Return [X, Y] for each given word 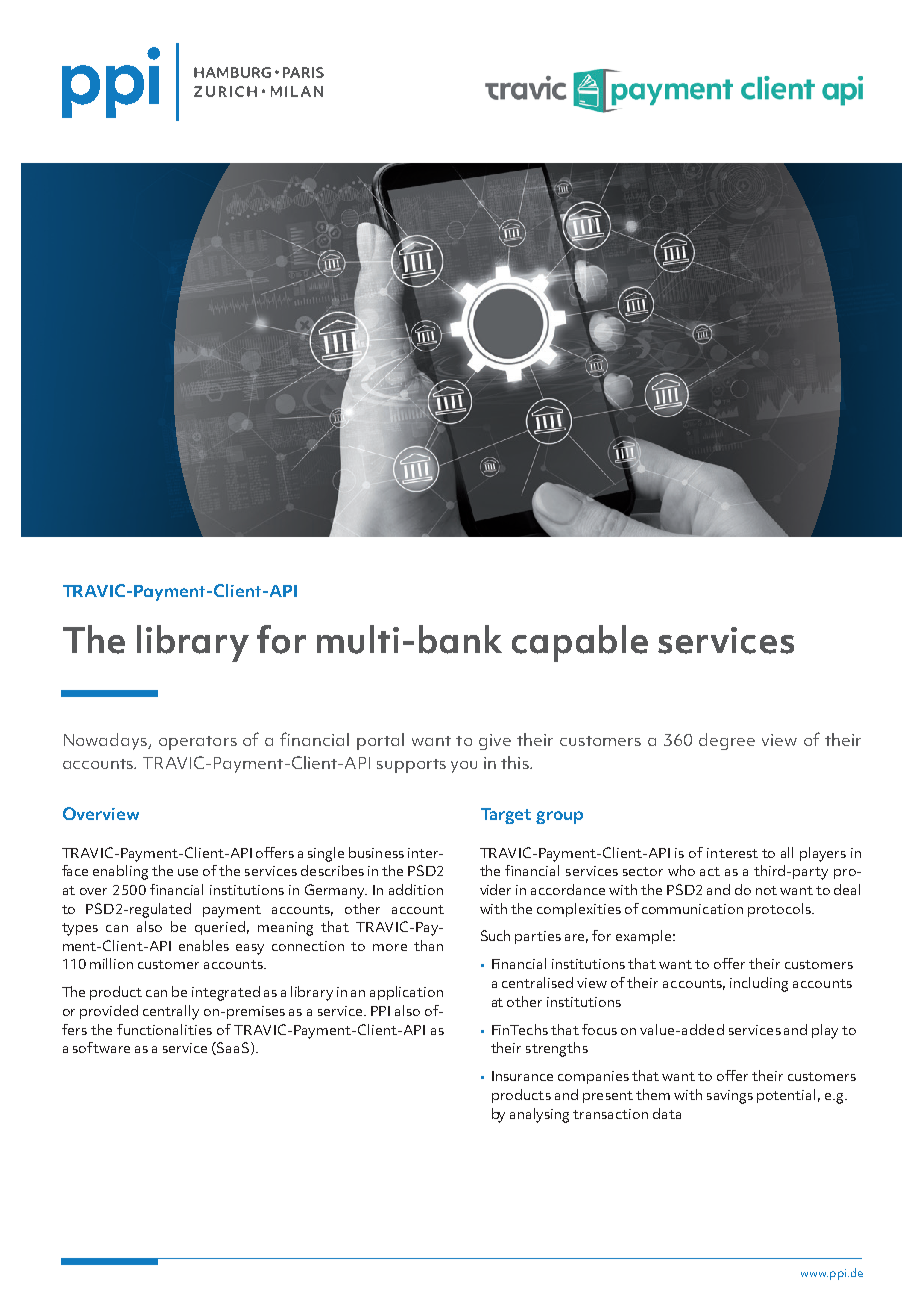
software [101, 1047]
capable [580, 643]
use [188, 872]
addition [416, 889]
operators [198, 743]
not [766, 890]
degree [727, 741]
